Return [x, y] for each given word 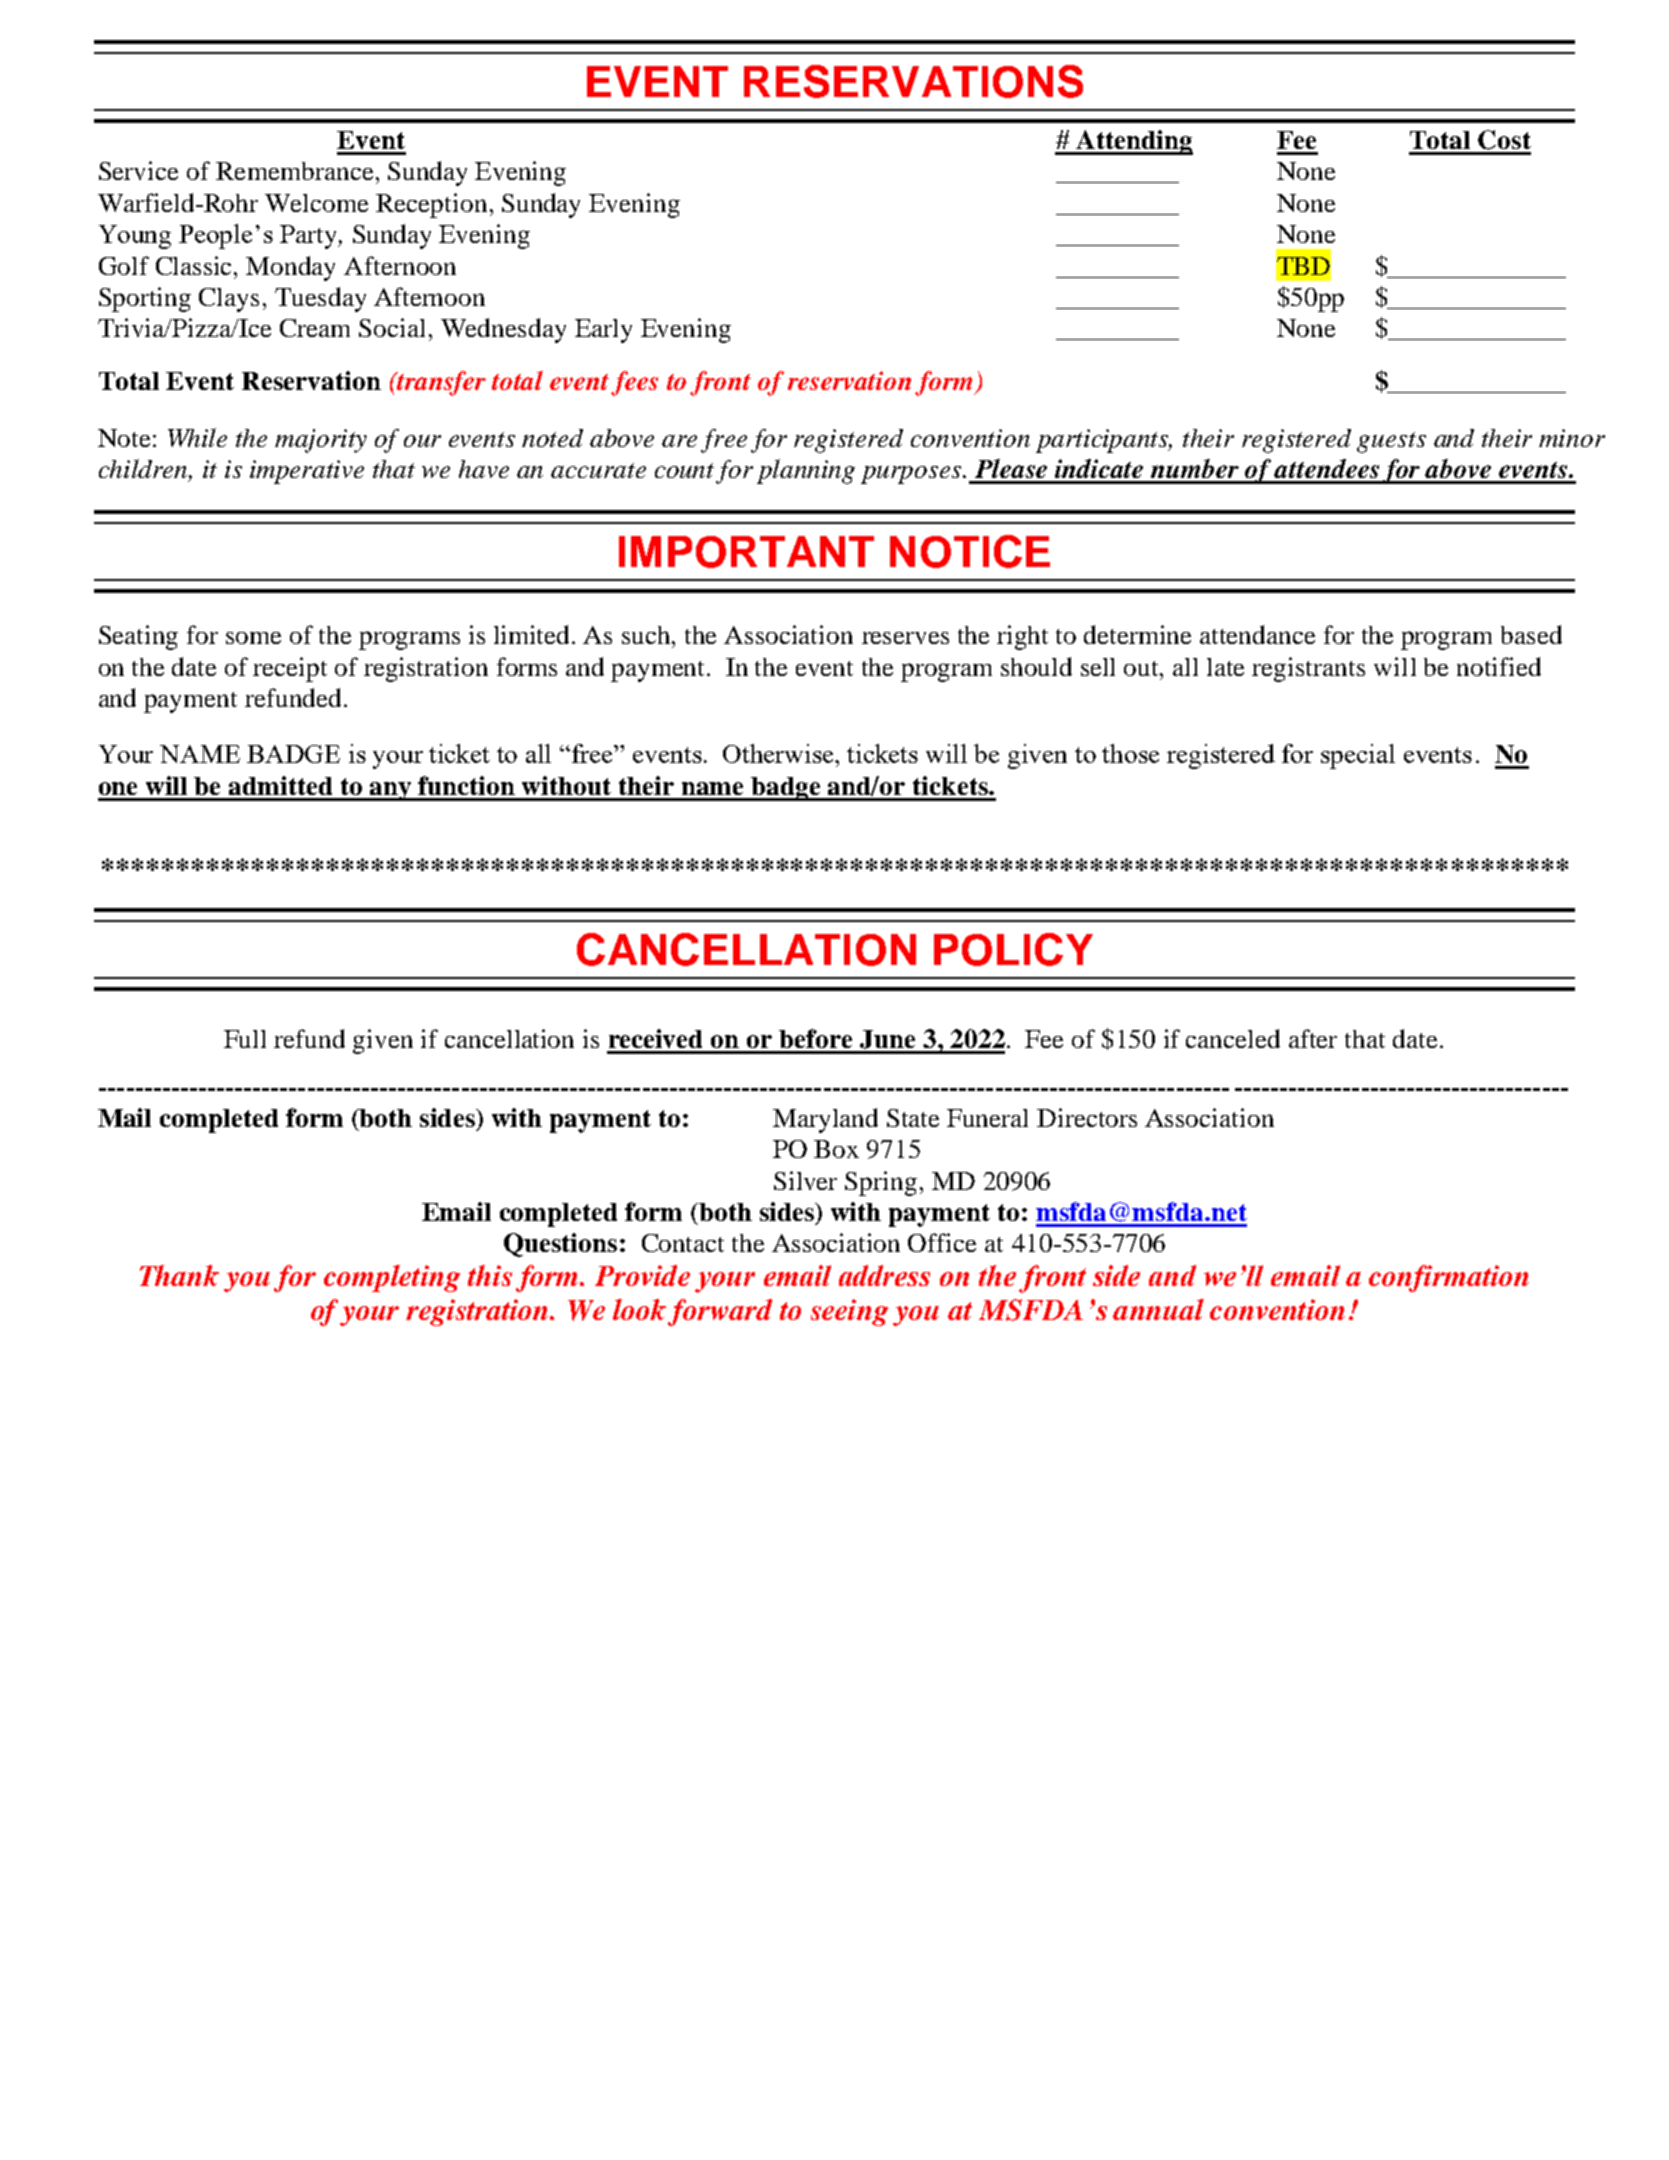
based [1531, 634]
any [391, 791]
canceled [1233, 1038]
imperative [307, 472]
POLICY [1013, 949]
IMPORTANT [746, 552]
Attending [1133, 142]
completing [392, 1278]
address [884, 1275]
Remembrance [294, 171]
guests [1391, 442]
